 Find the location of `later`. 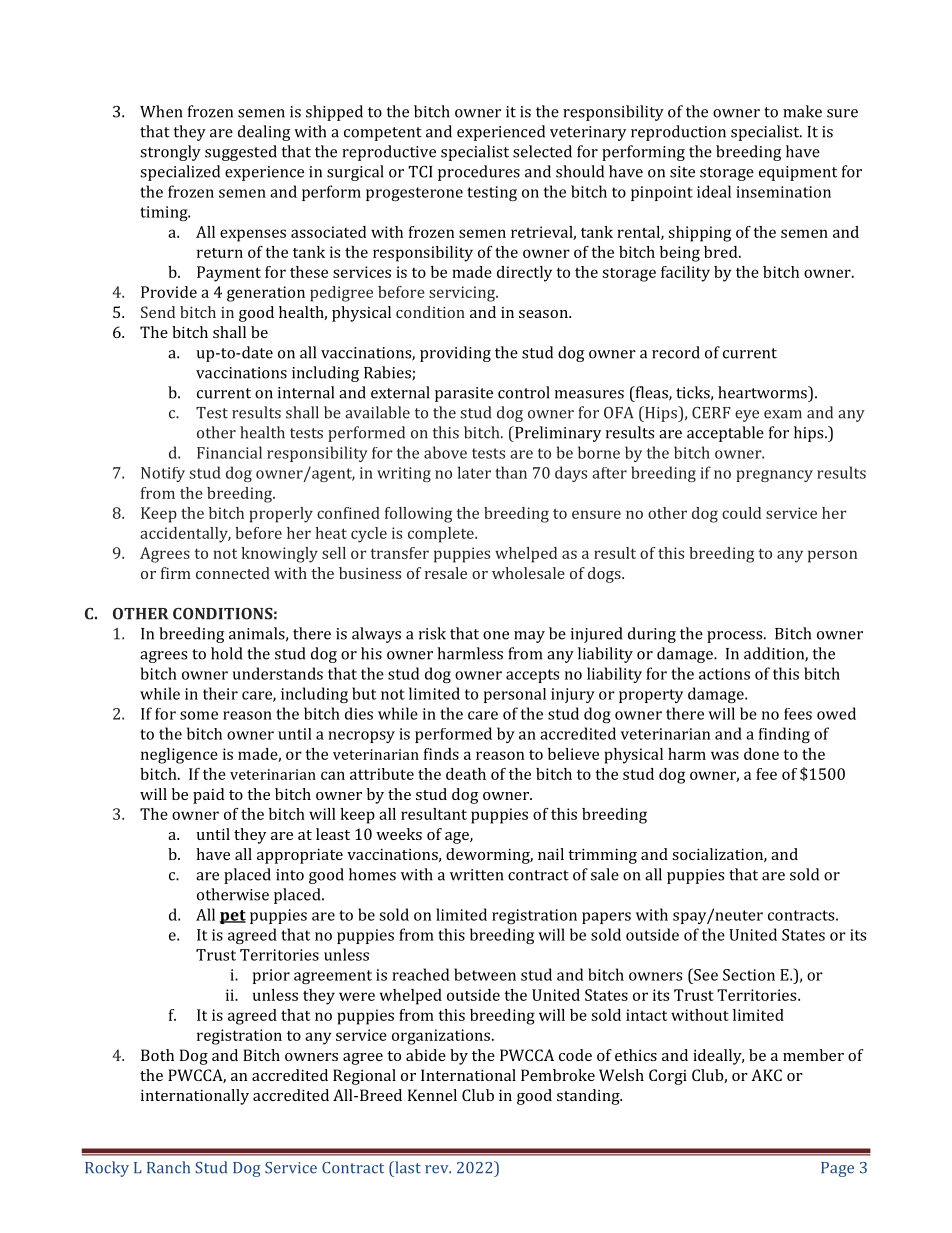

later is located at coordinates (474, 472).
